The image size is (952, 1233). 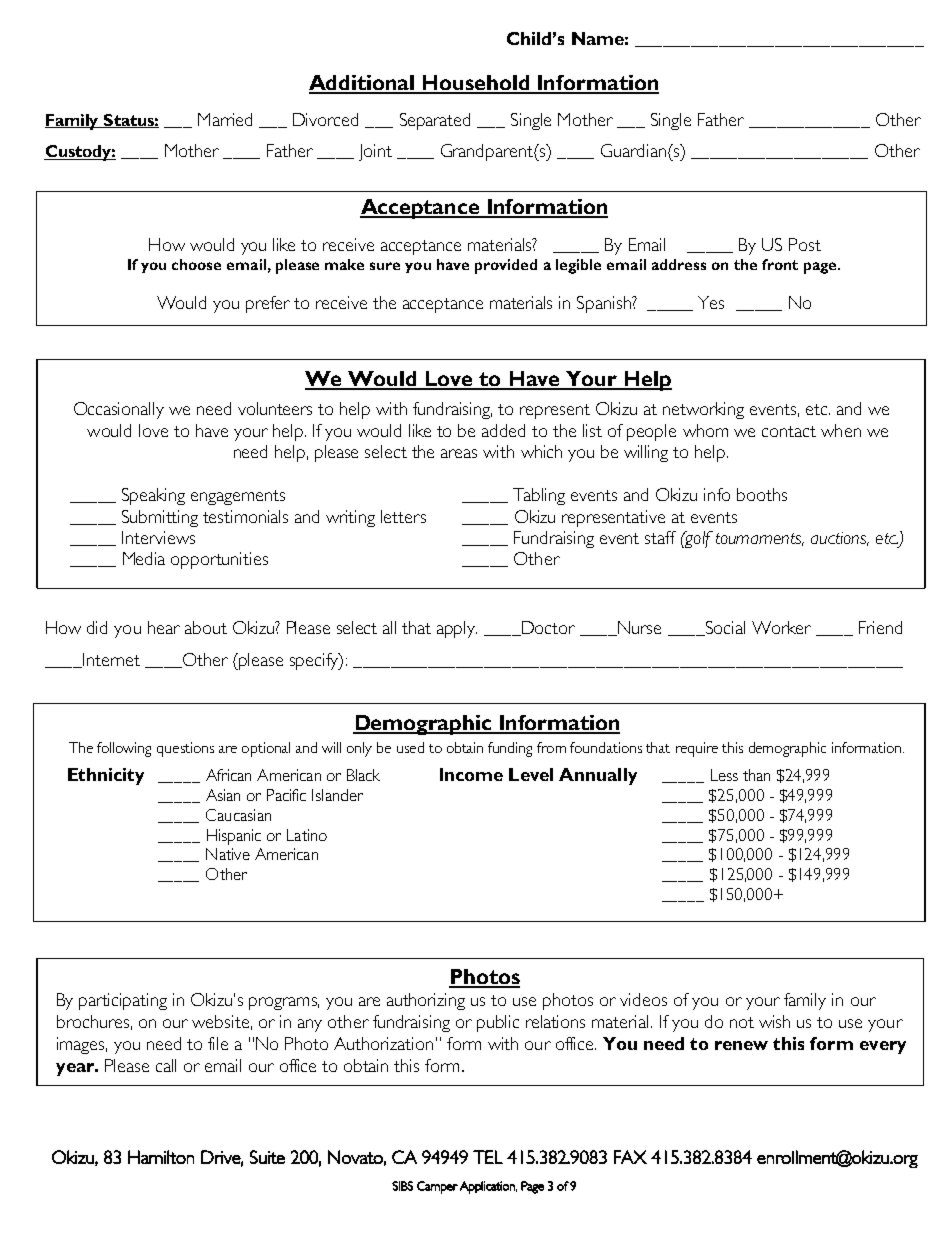 I want to click on Household, so click(x=476, y=84).
